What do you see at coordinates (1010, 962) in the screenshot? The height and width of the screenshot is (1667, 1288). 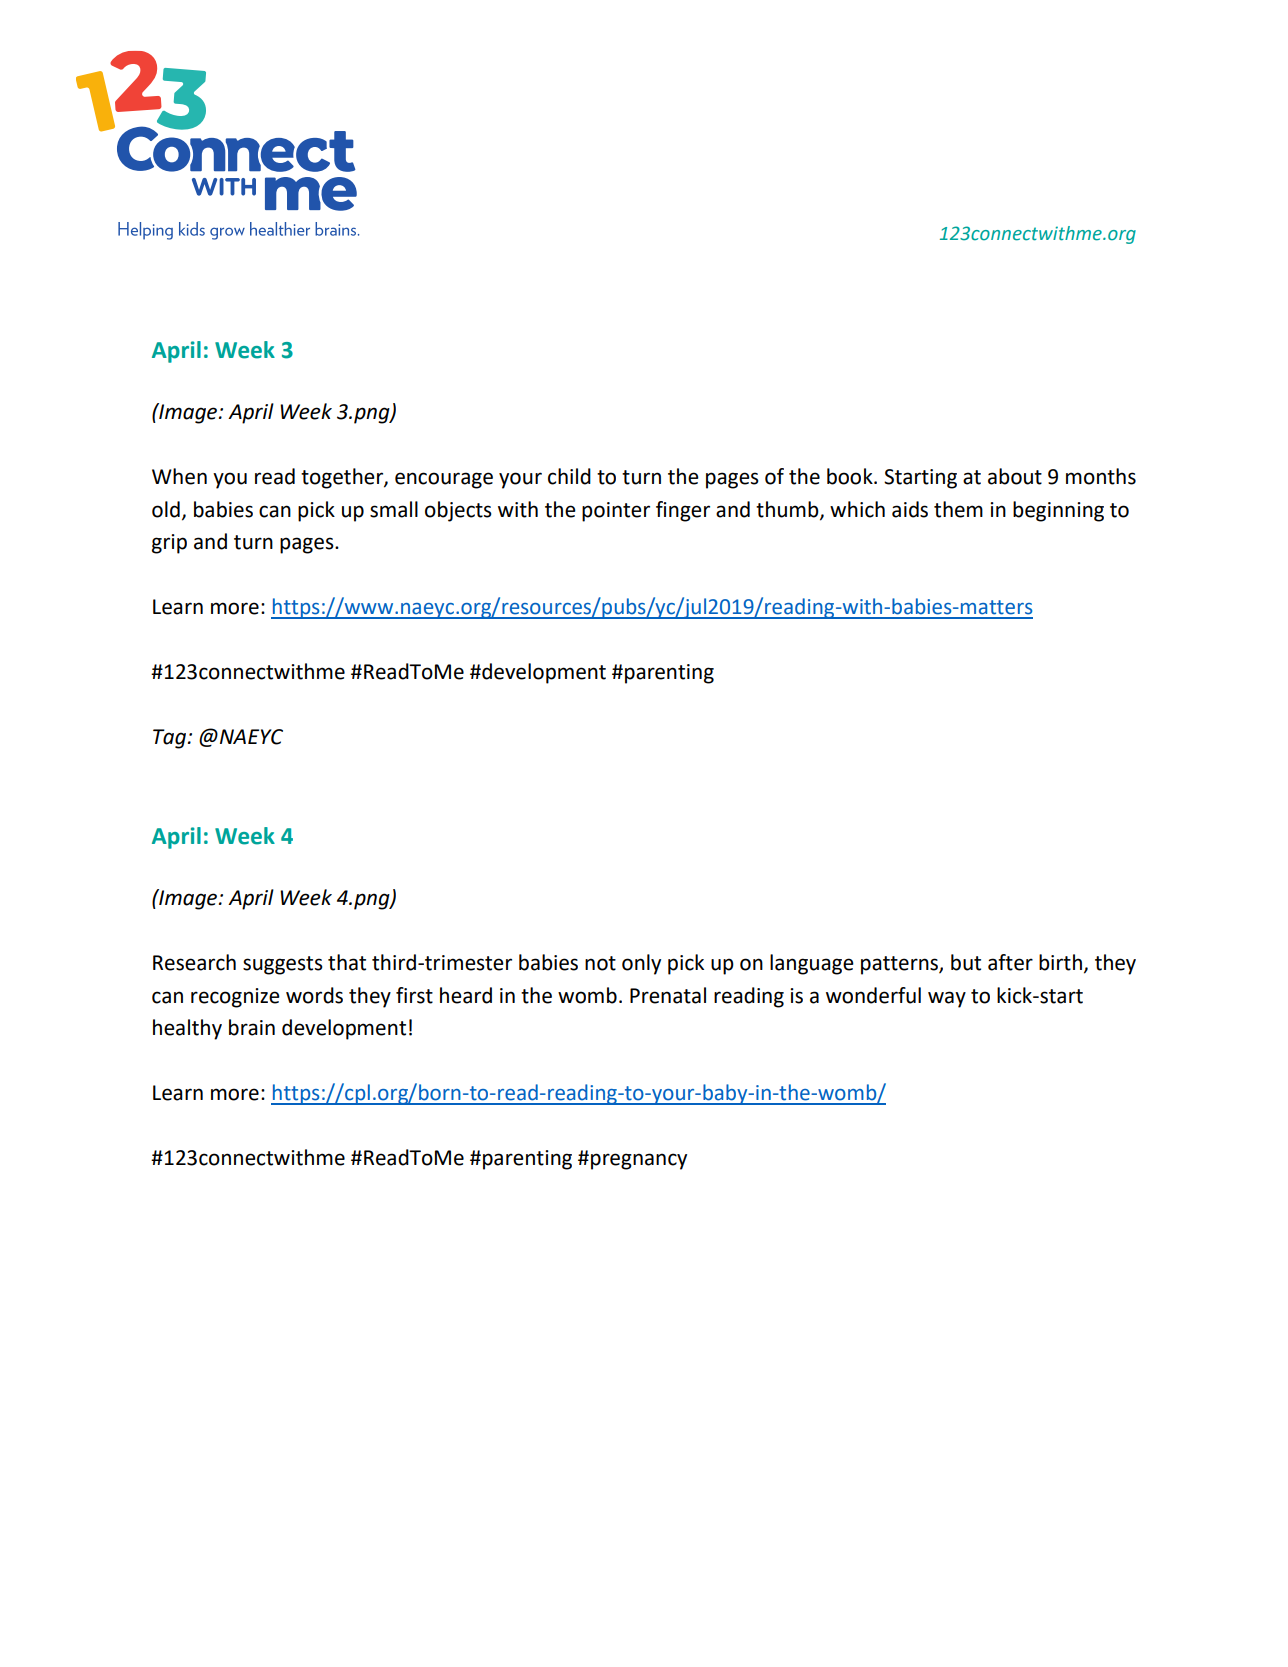 I see `after` at bounding box center [1010, 962].
